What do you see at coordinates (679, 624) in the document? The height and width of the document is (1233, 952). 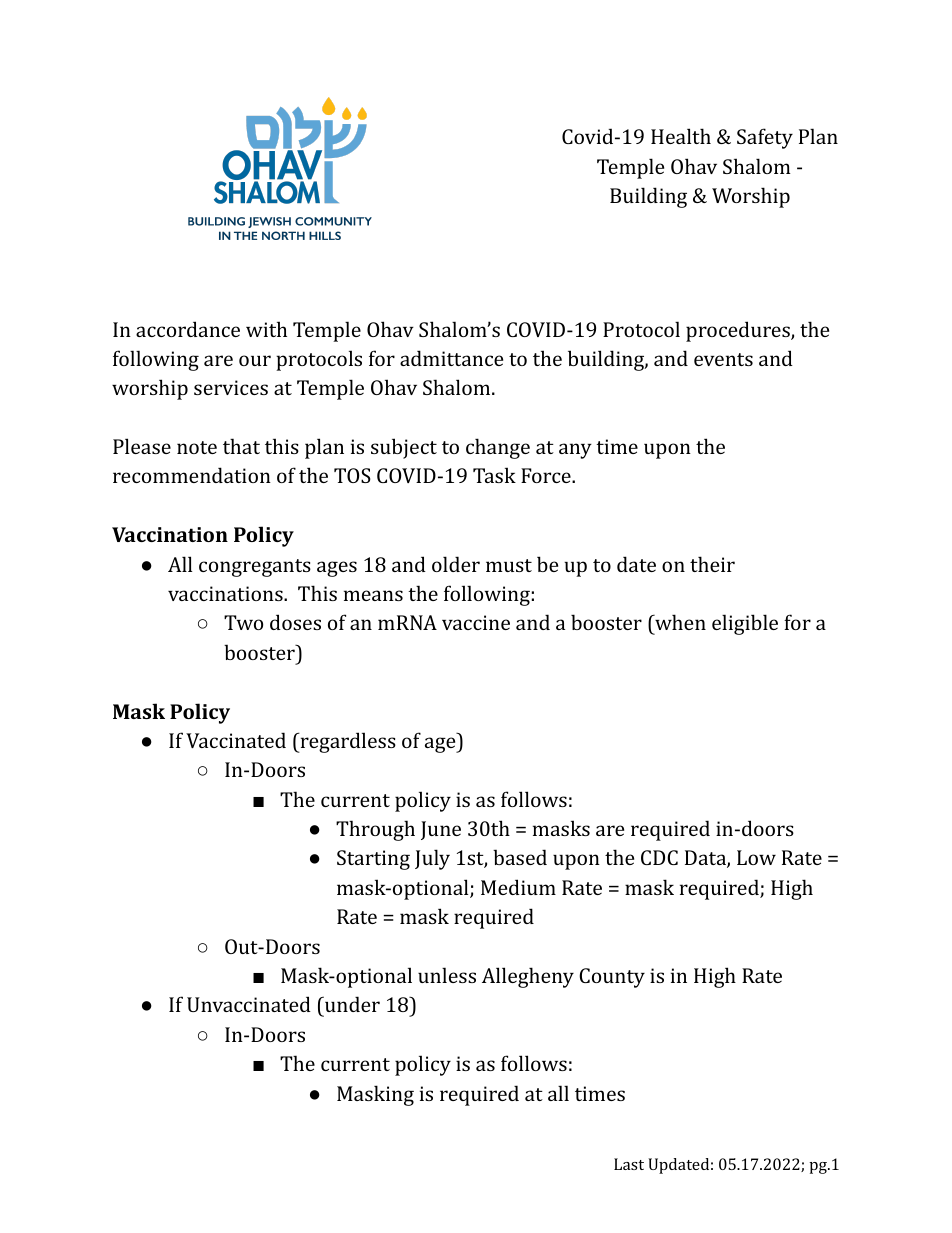 I see `when` at bounding box center [679, 624].
